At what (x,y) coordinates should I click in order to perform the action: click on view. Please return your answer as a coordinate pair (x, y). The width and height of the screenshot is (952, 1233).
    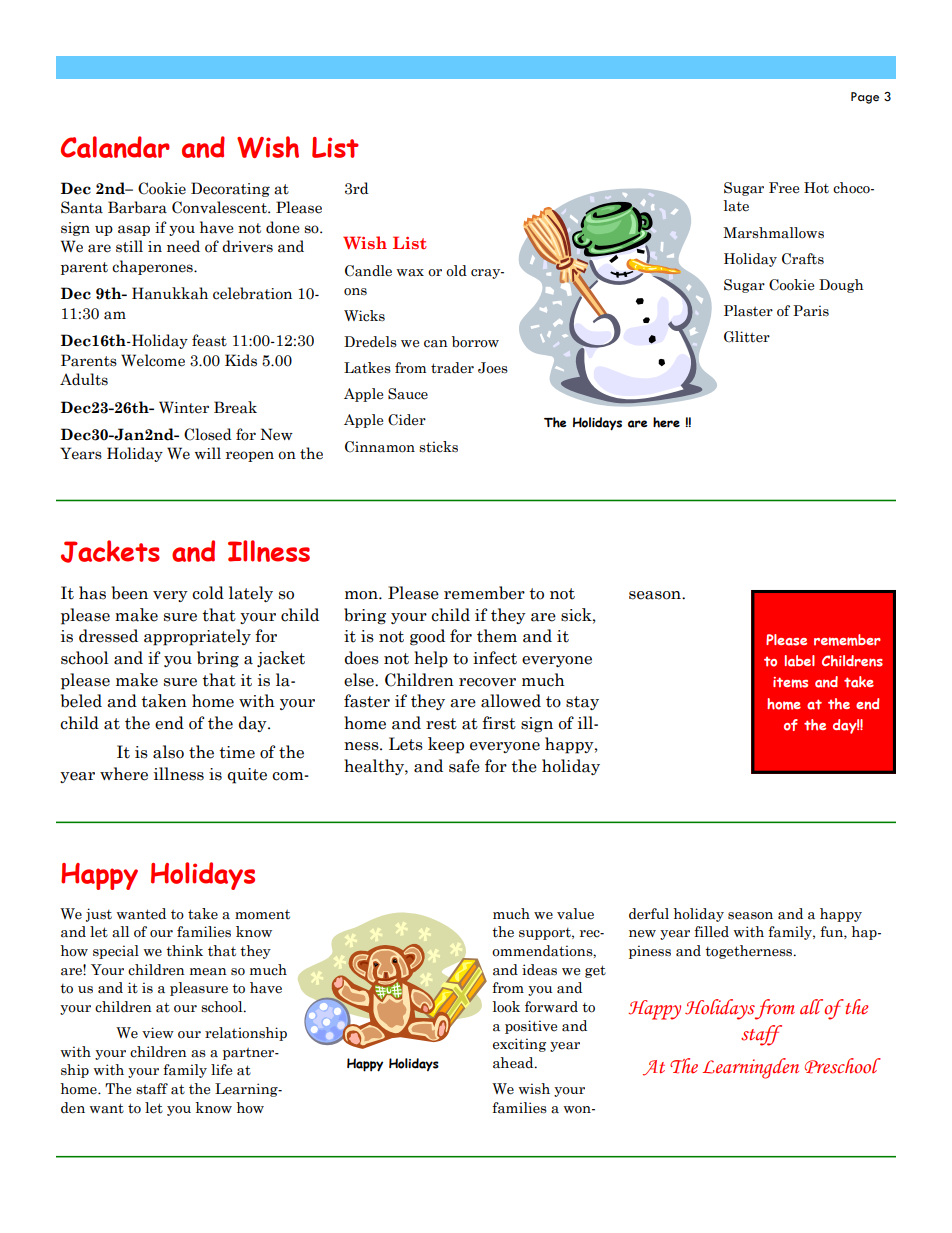
    Looking at the image, I should click on (158, 1033).
